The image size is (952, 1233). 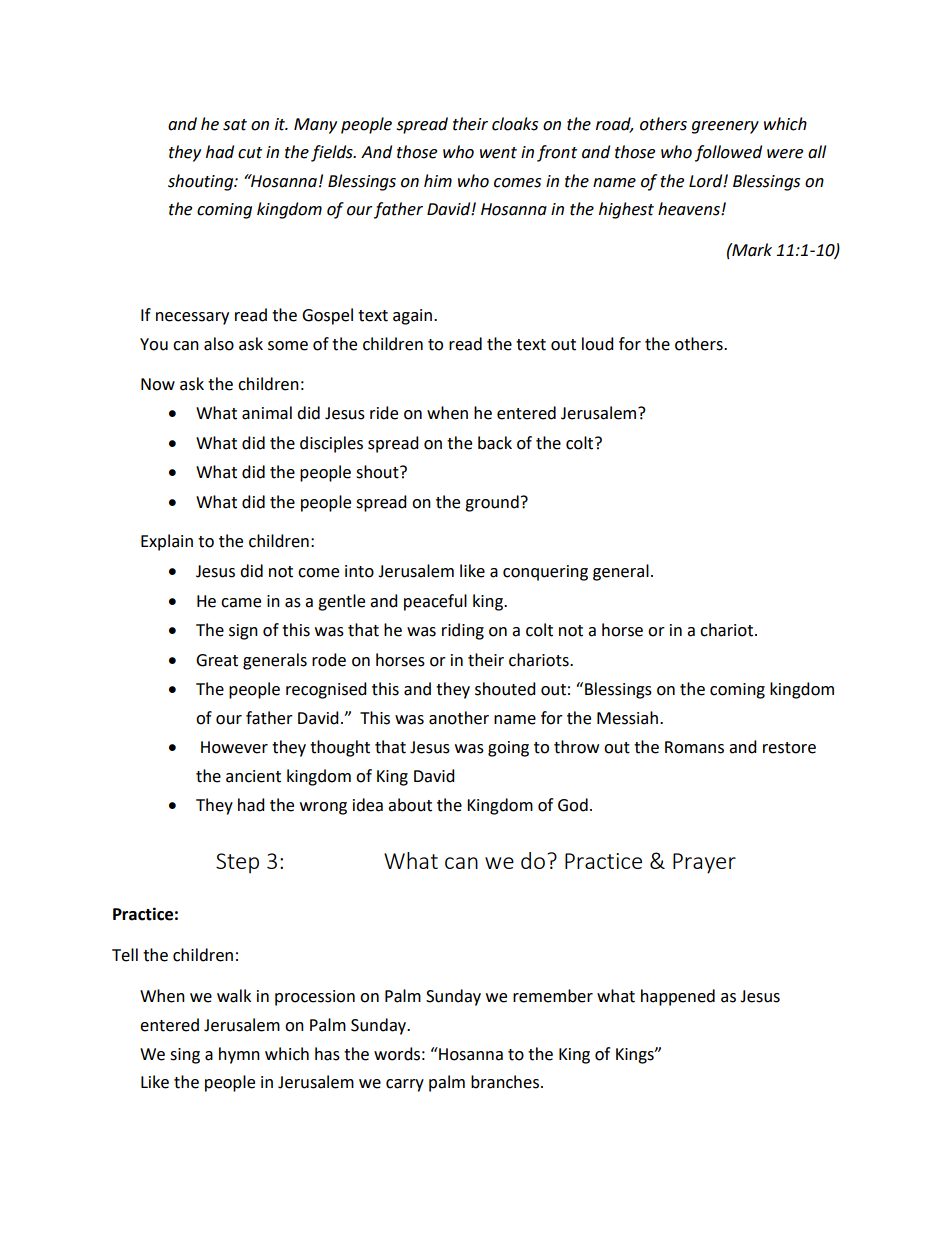 I want to click on branches, so click(x=505, y=1082).
